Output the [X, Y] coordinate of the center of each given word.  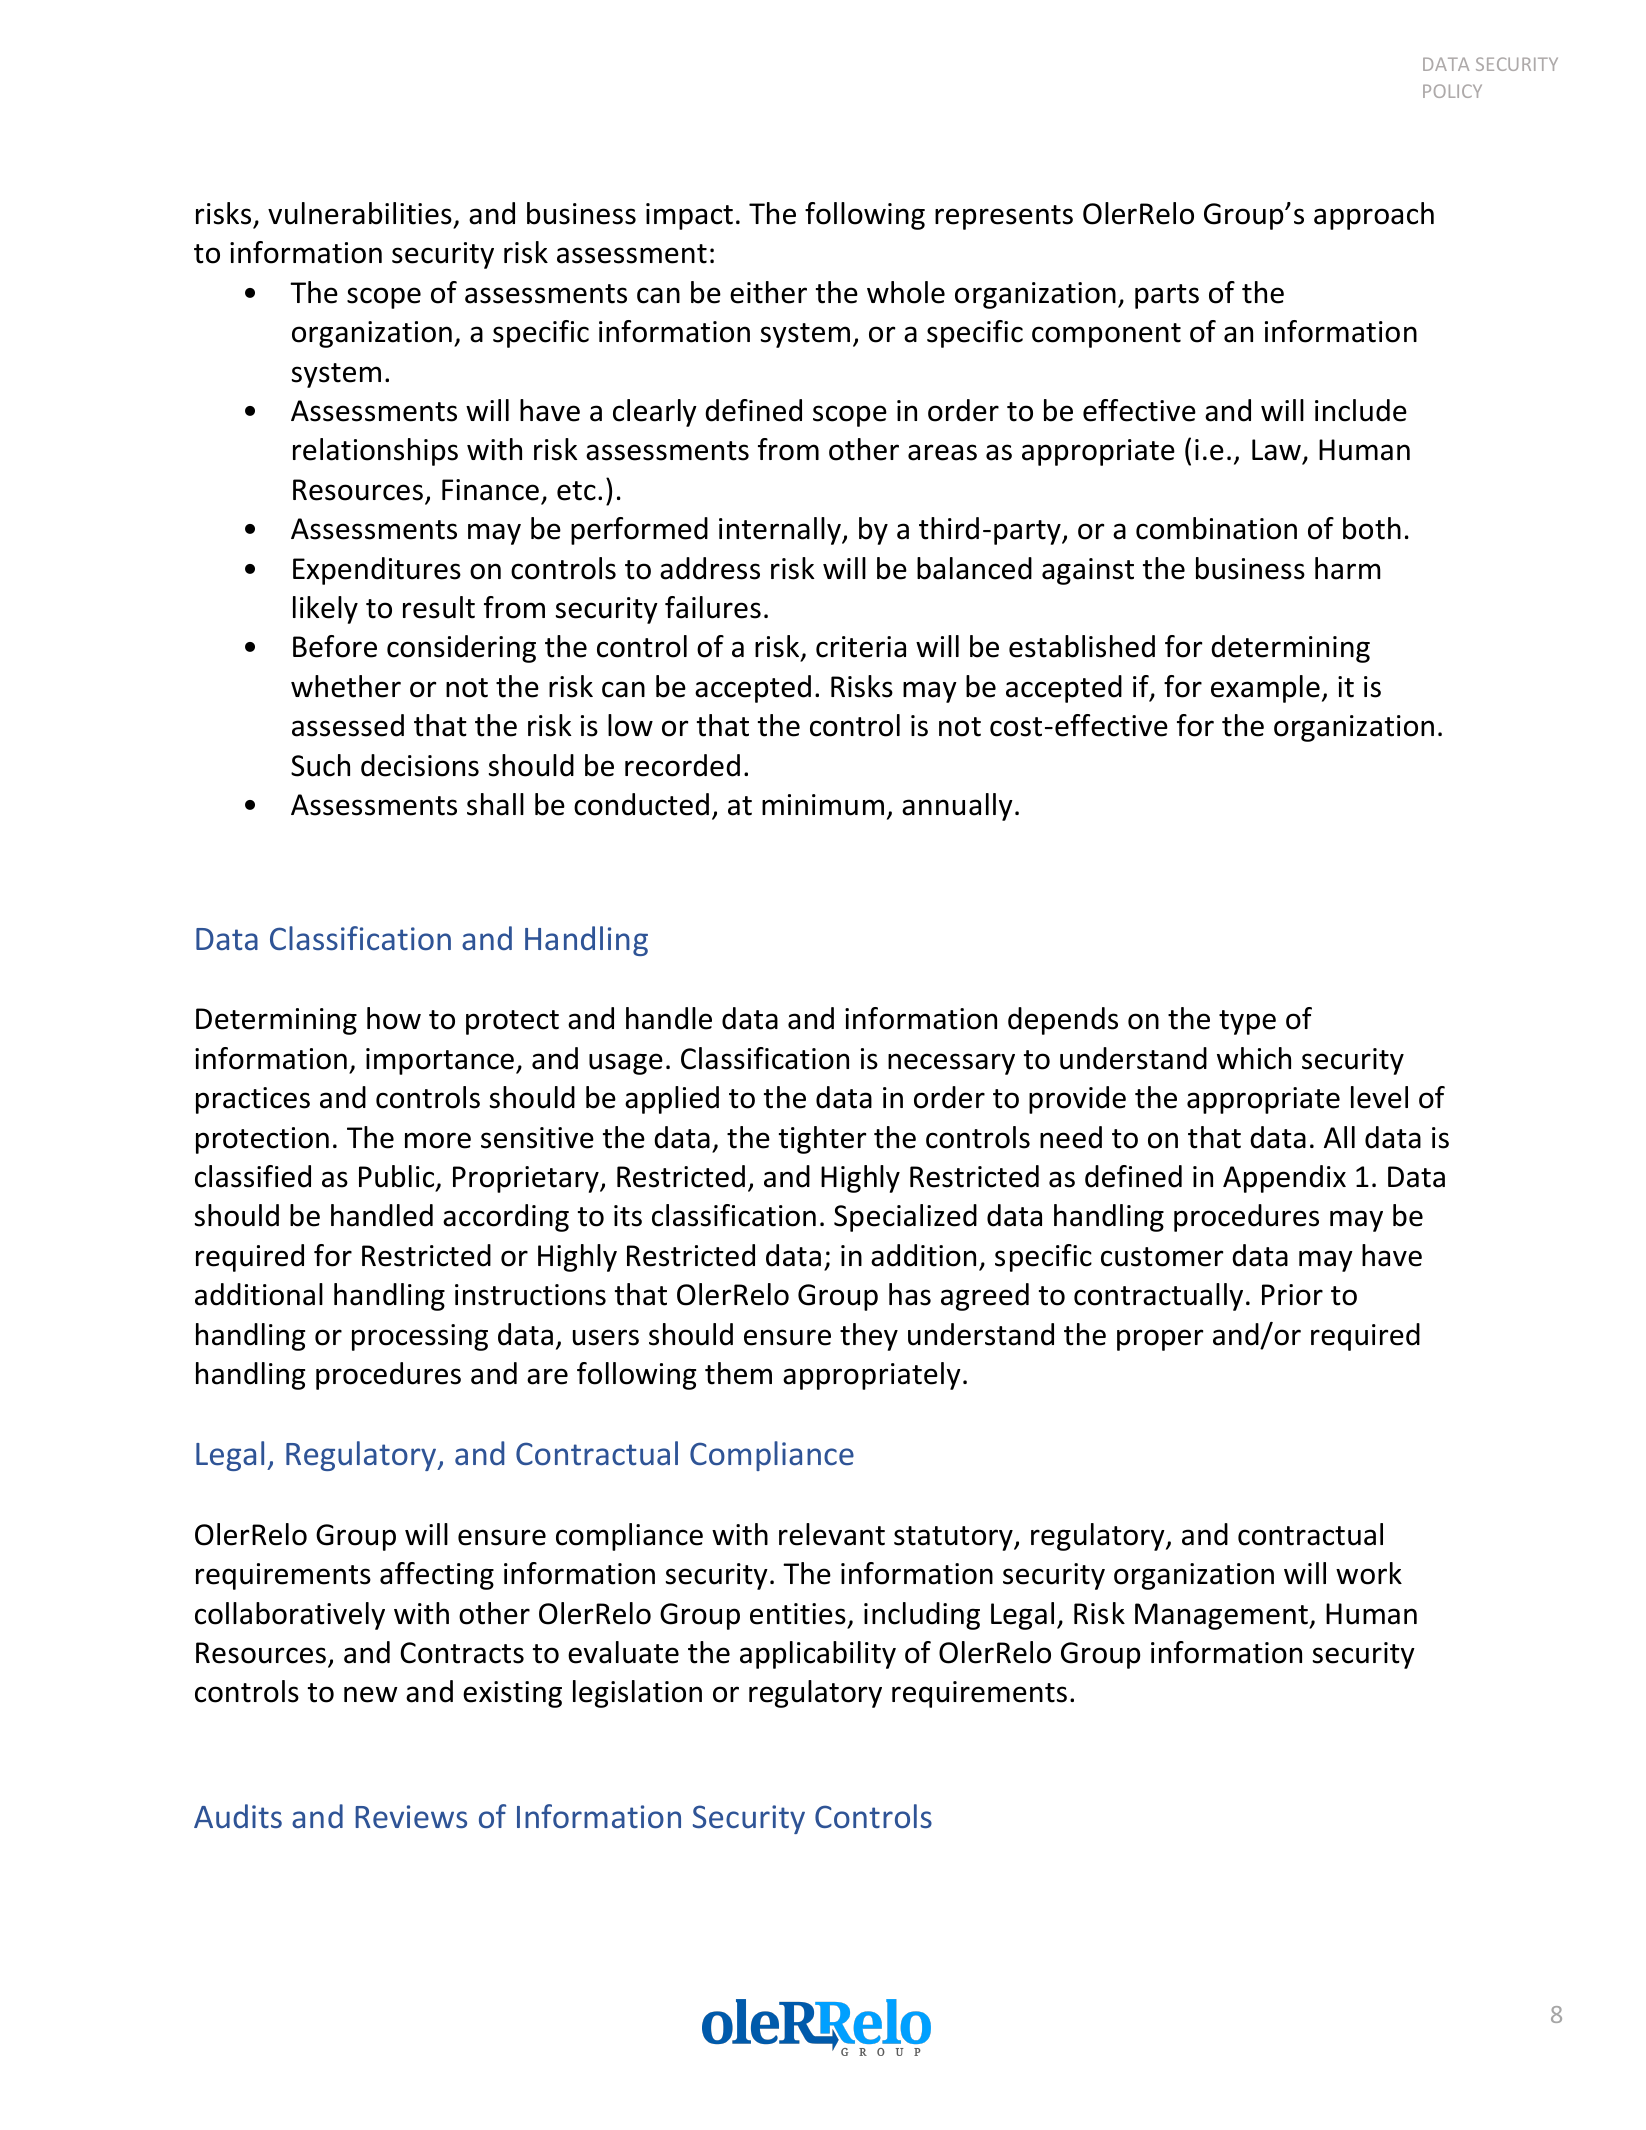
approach [1374, 216]
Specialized [905, 1218]
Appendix [1284, 1179]
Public [398, 1177]
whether [346, 686]
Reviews [411, 1817]
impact [689, 216]
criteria [861, 647]
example [1265, 689]
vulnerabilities [360, 213]
